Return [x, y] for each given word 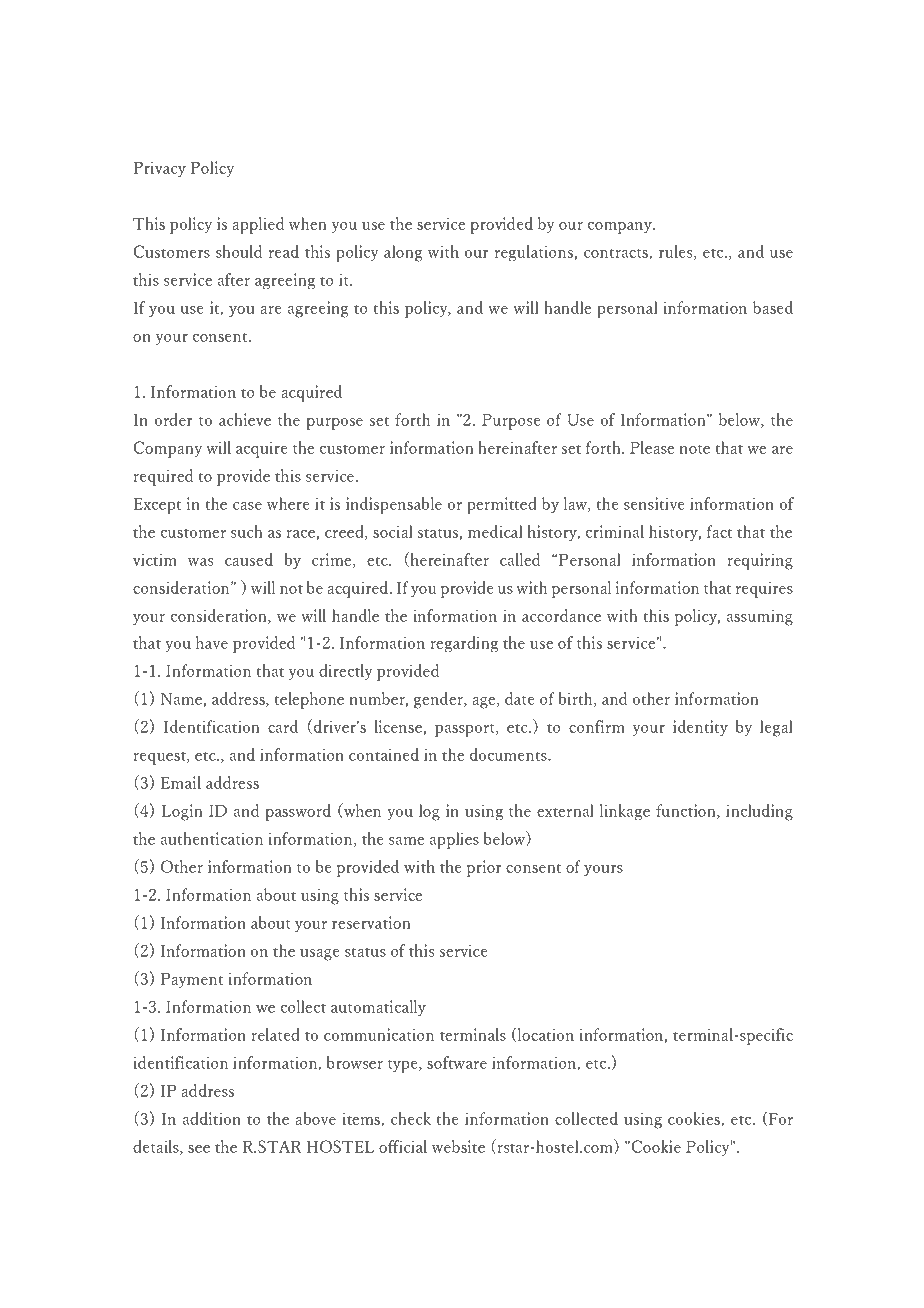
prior [484, 868]
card [283, 726]
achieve [245, 419]
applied [258, 225]
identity [700, 728]
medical [495, 531]
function [687, 811]
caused [249, 559]
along [403, 253]
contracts [617, 254]
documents [509, 754]
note [695, 449]
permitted [502, 505]
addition [212, 1118]
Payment [192, 981]
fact [719, 531]
